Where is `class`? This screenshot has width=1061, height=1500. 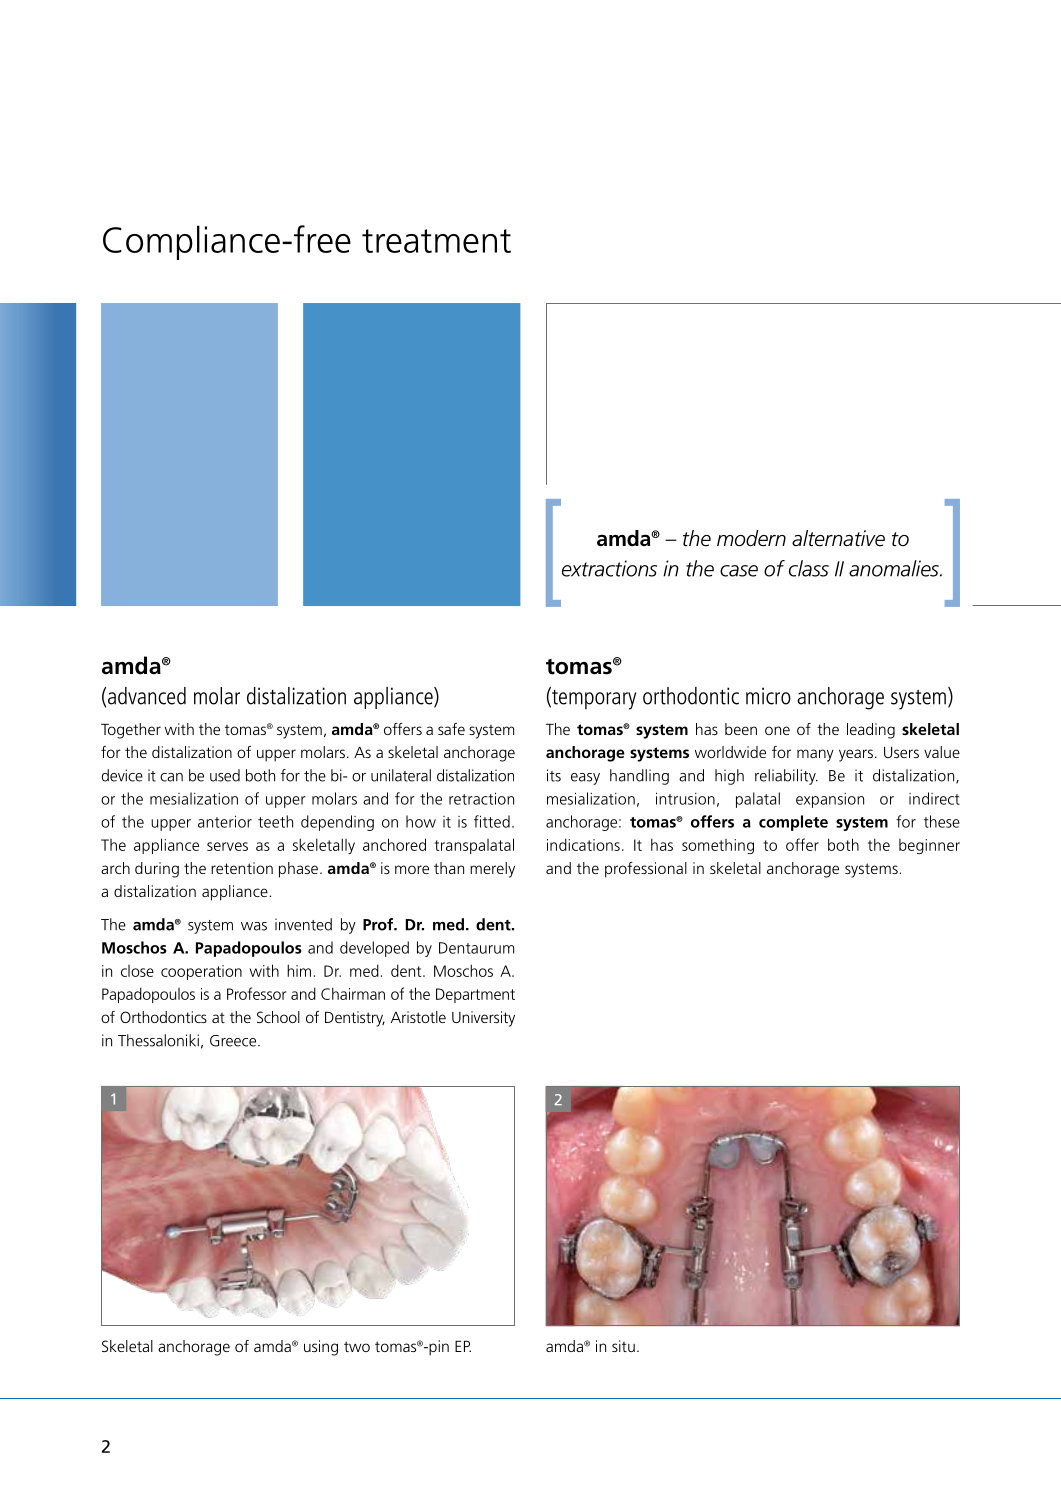 class is located at coordinates (809, 568).
